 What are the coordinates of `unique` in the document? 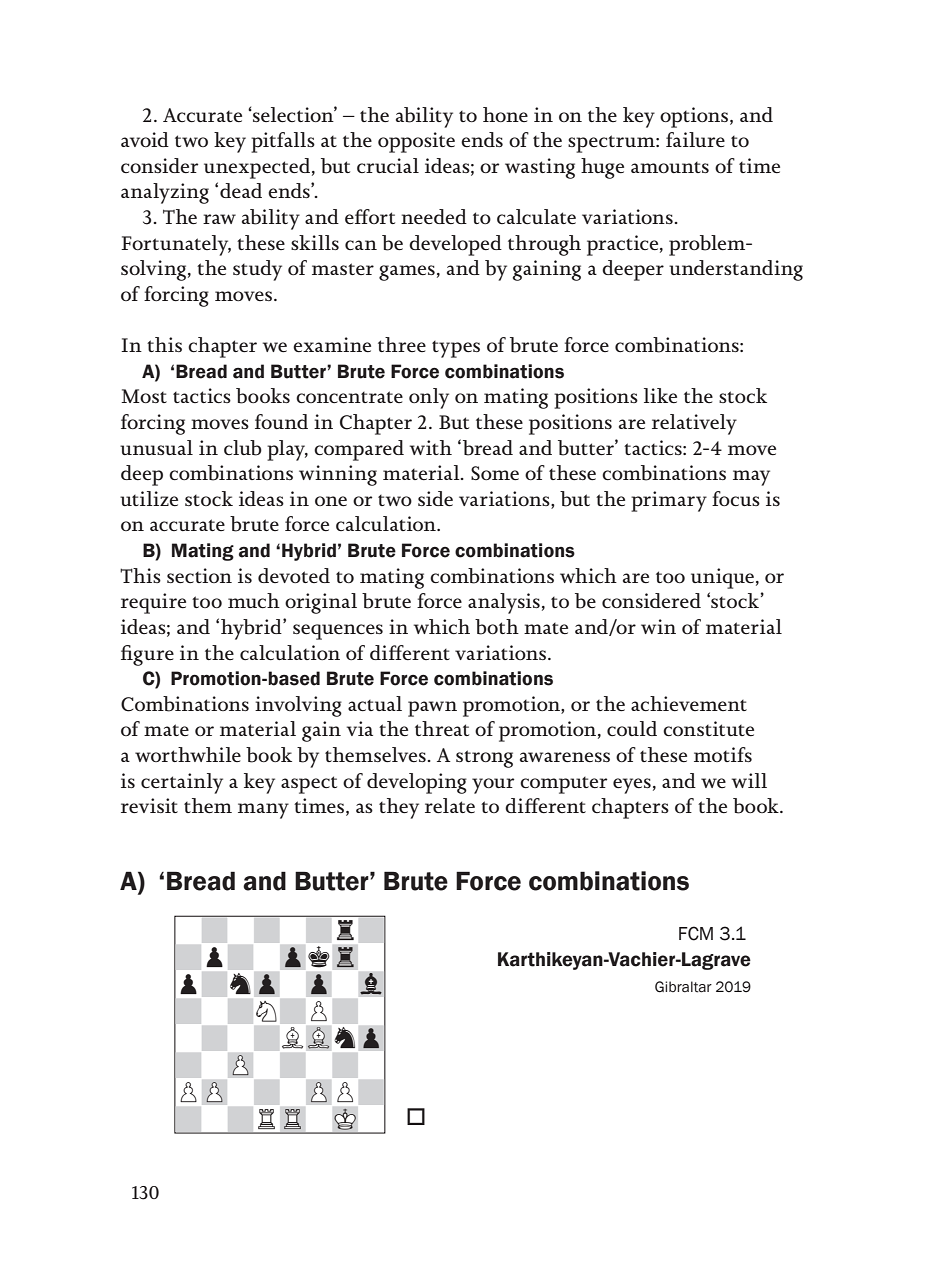 It's located at (722, 578).
